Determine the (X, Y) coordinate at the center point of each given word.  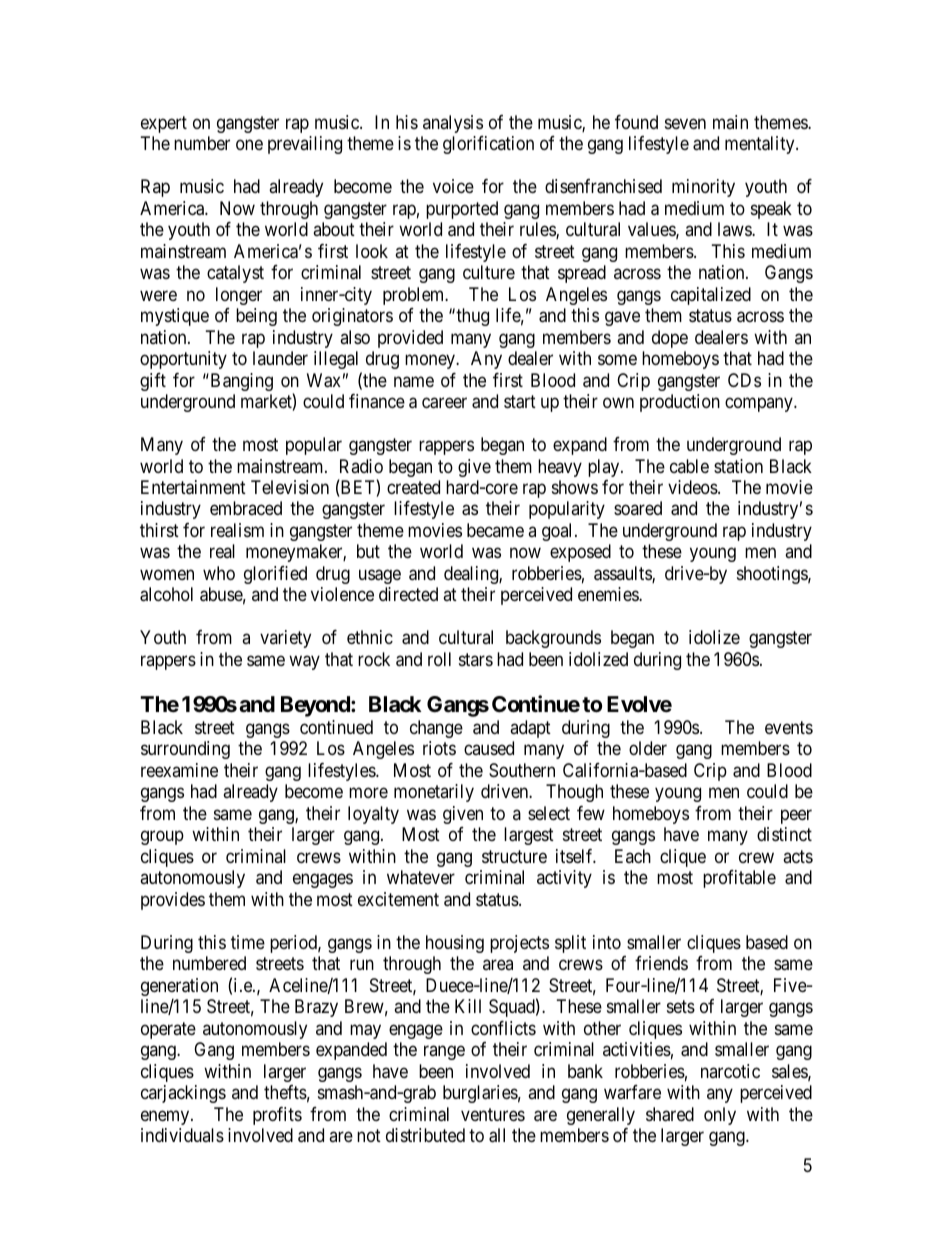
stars (476, 659)
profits (277, 1116)
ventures (493, 1114)
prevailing (305, 145)
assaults (623, 574)
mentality (761, 145)
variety (285, 639)
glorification (488, 145)
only (720, 1116)
